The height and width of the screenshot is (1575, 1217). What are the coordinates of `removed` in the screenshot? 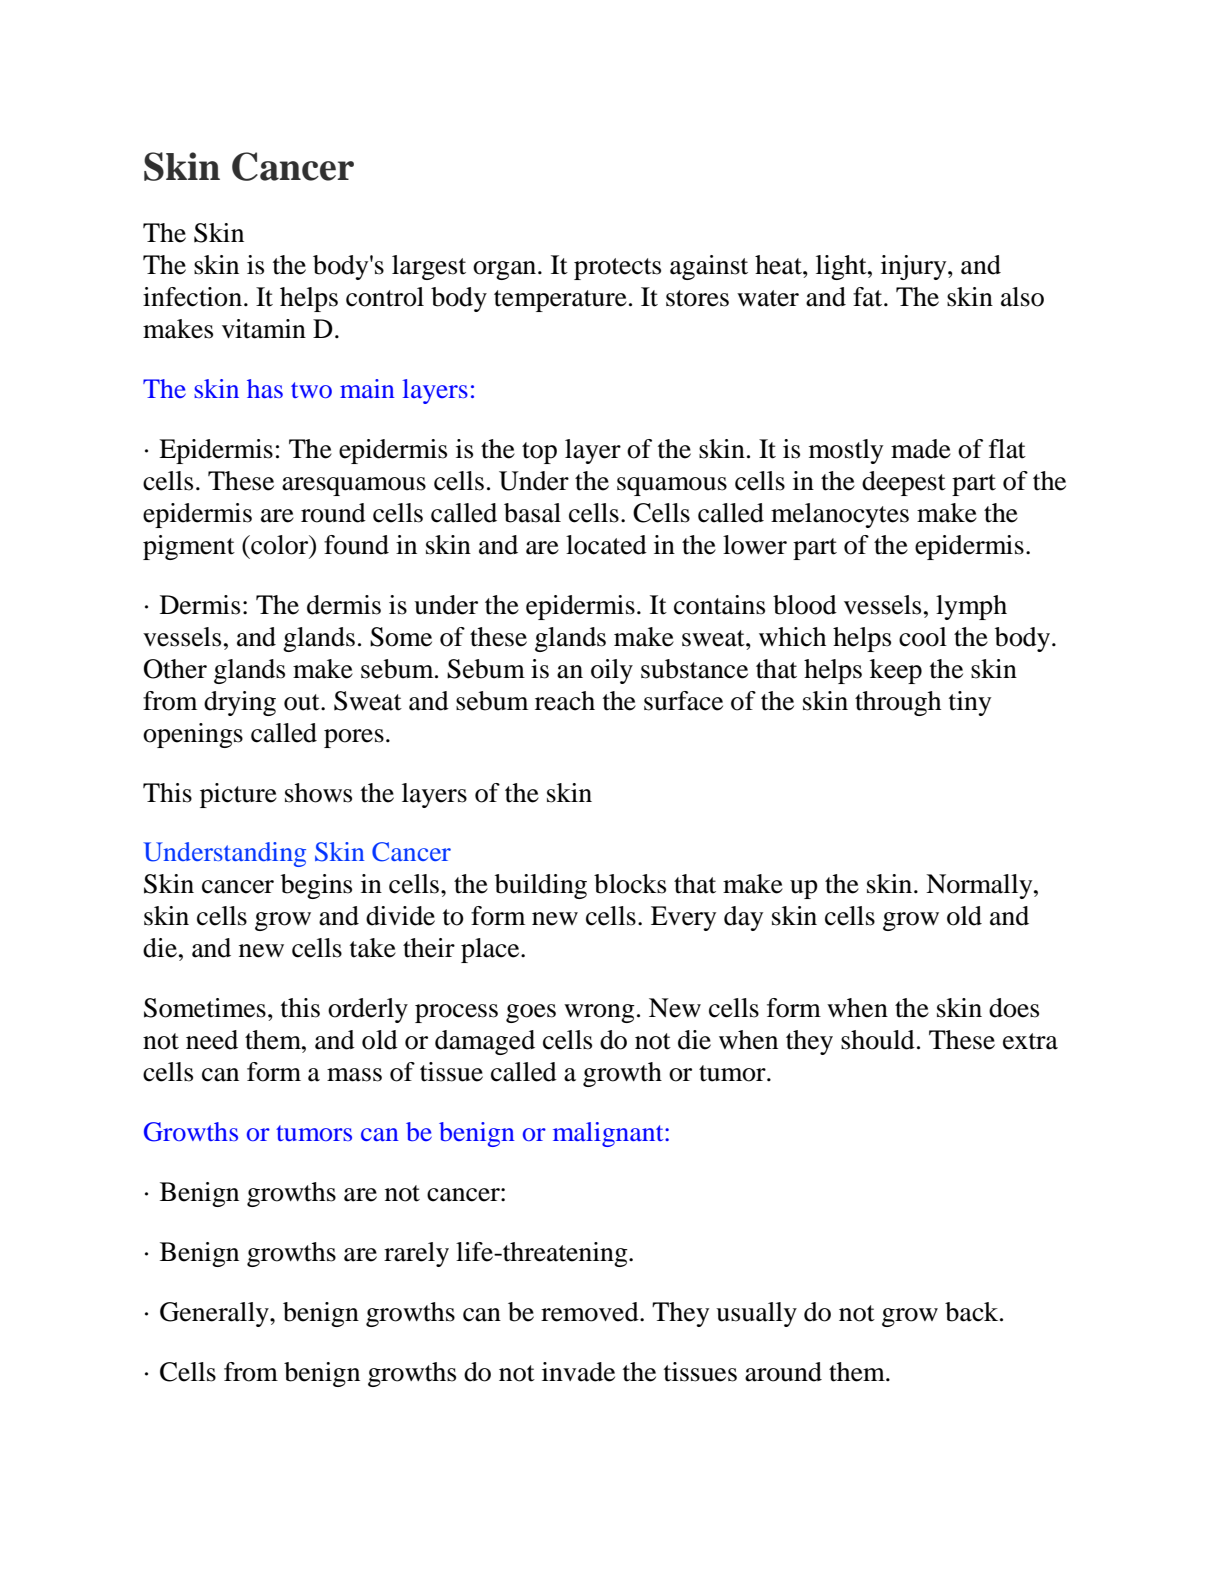 It's located at (591, 1312).
